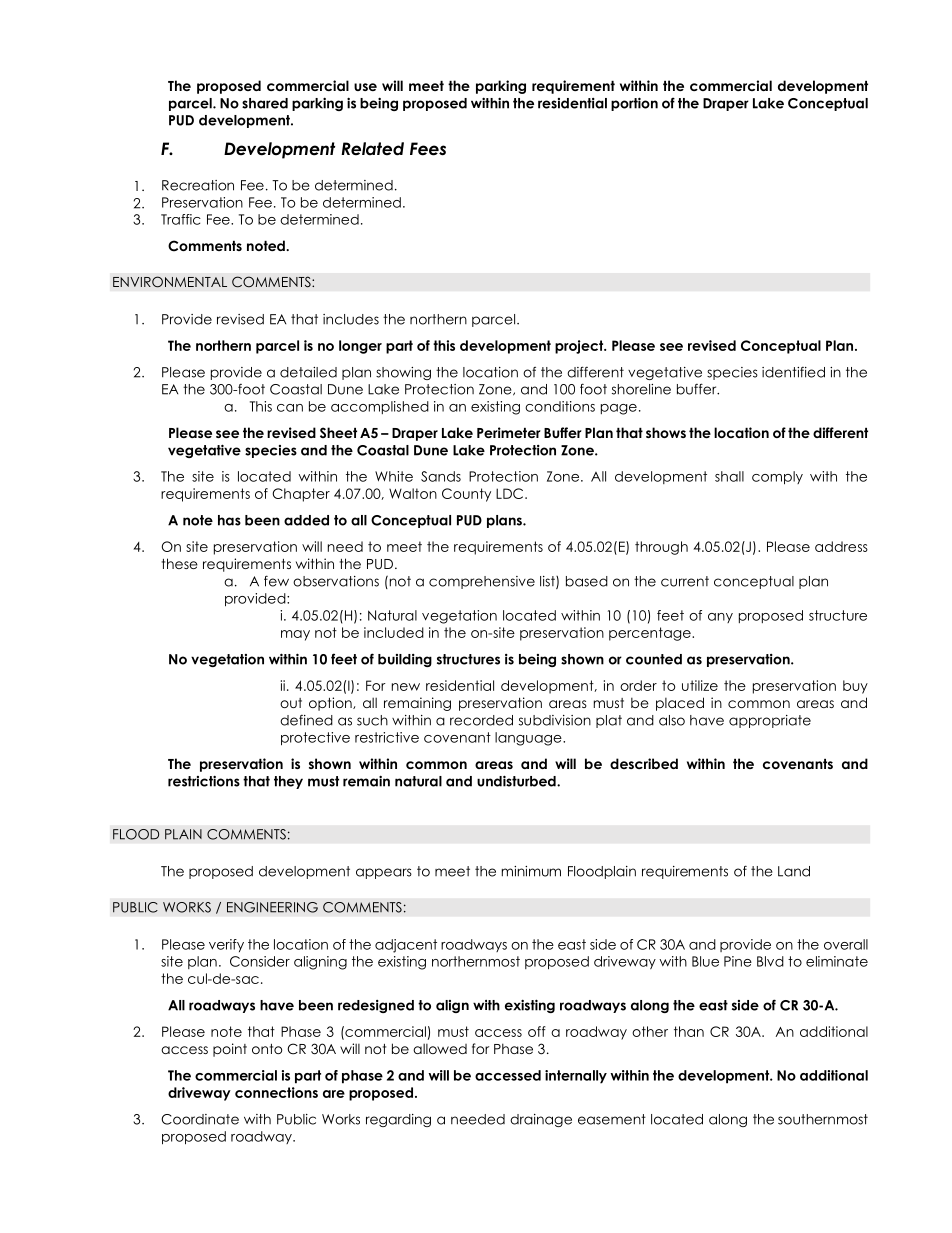 This page has width=952, height=1233. What do you see at coordinates (481, 720) in the page?
I see `recorded` at bounding box center [481, 720].
